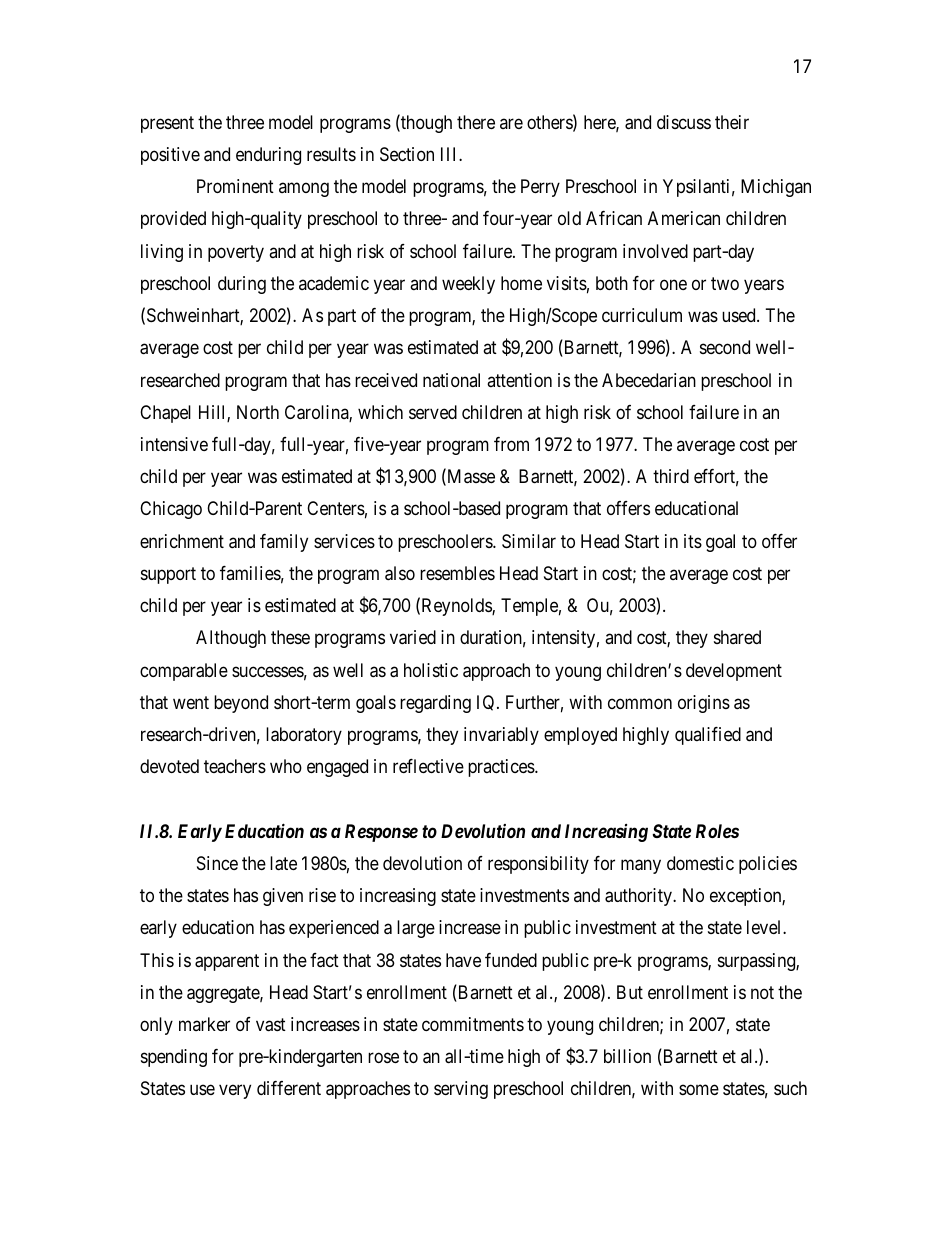  I want to click on these, so click(290, 637).
